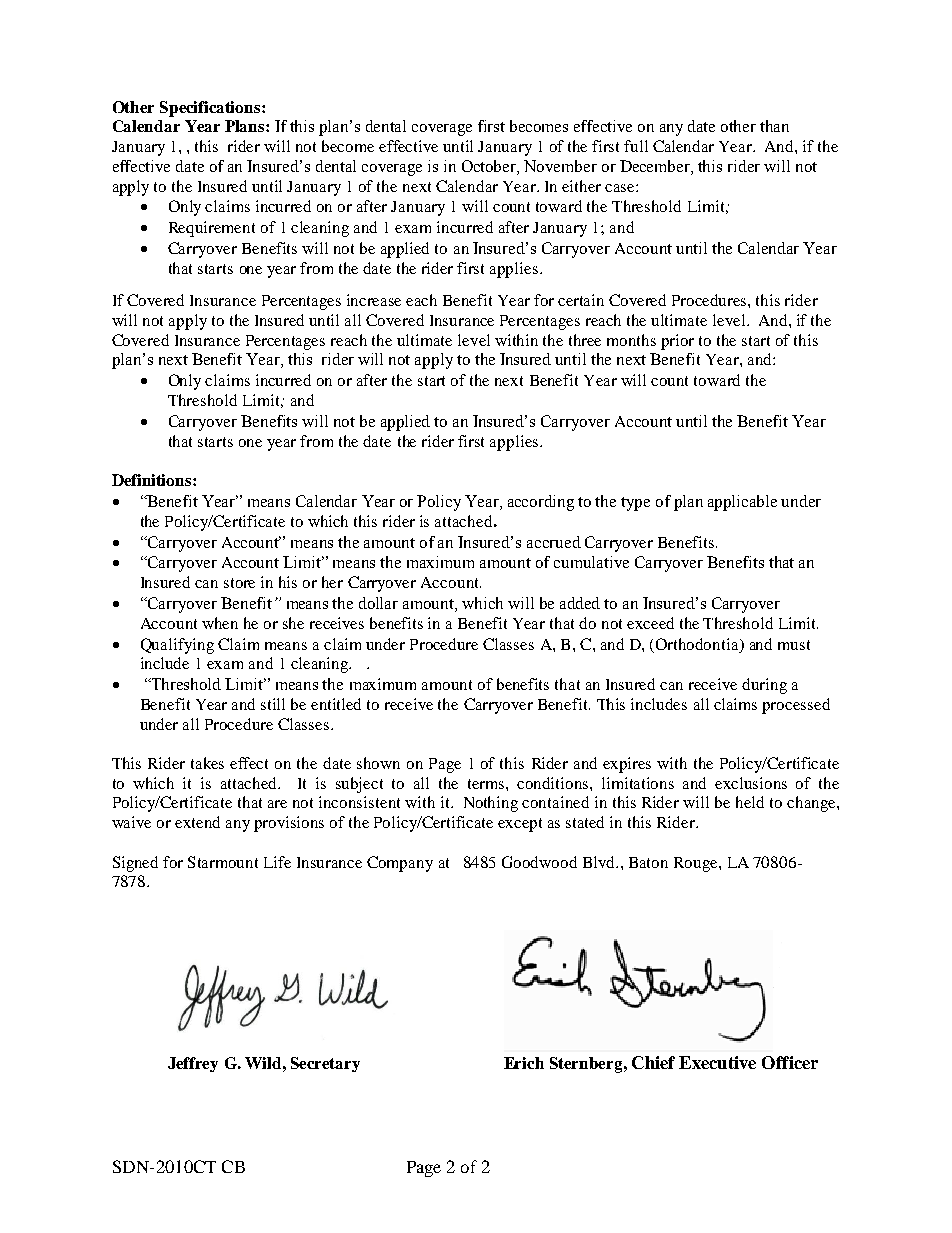 Image resolution: width=952 pixels, height=1233 pixels. What do you see at coordinates (585, 340) in the document?
I see `three` at bounding box center [585, 340].
